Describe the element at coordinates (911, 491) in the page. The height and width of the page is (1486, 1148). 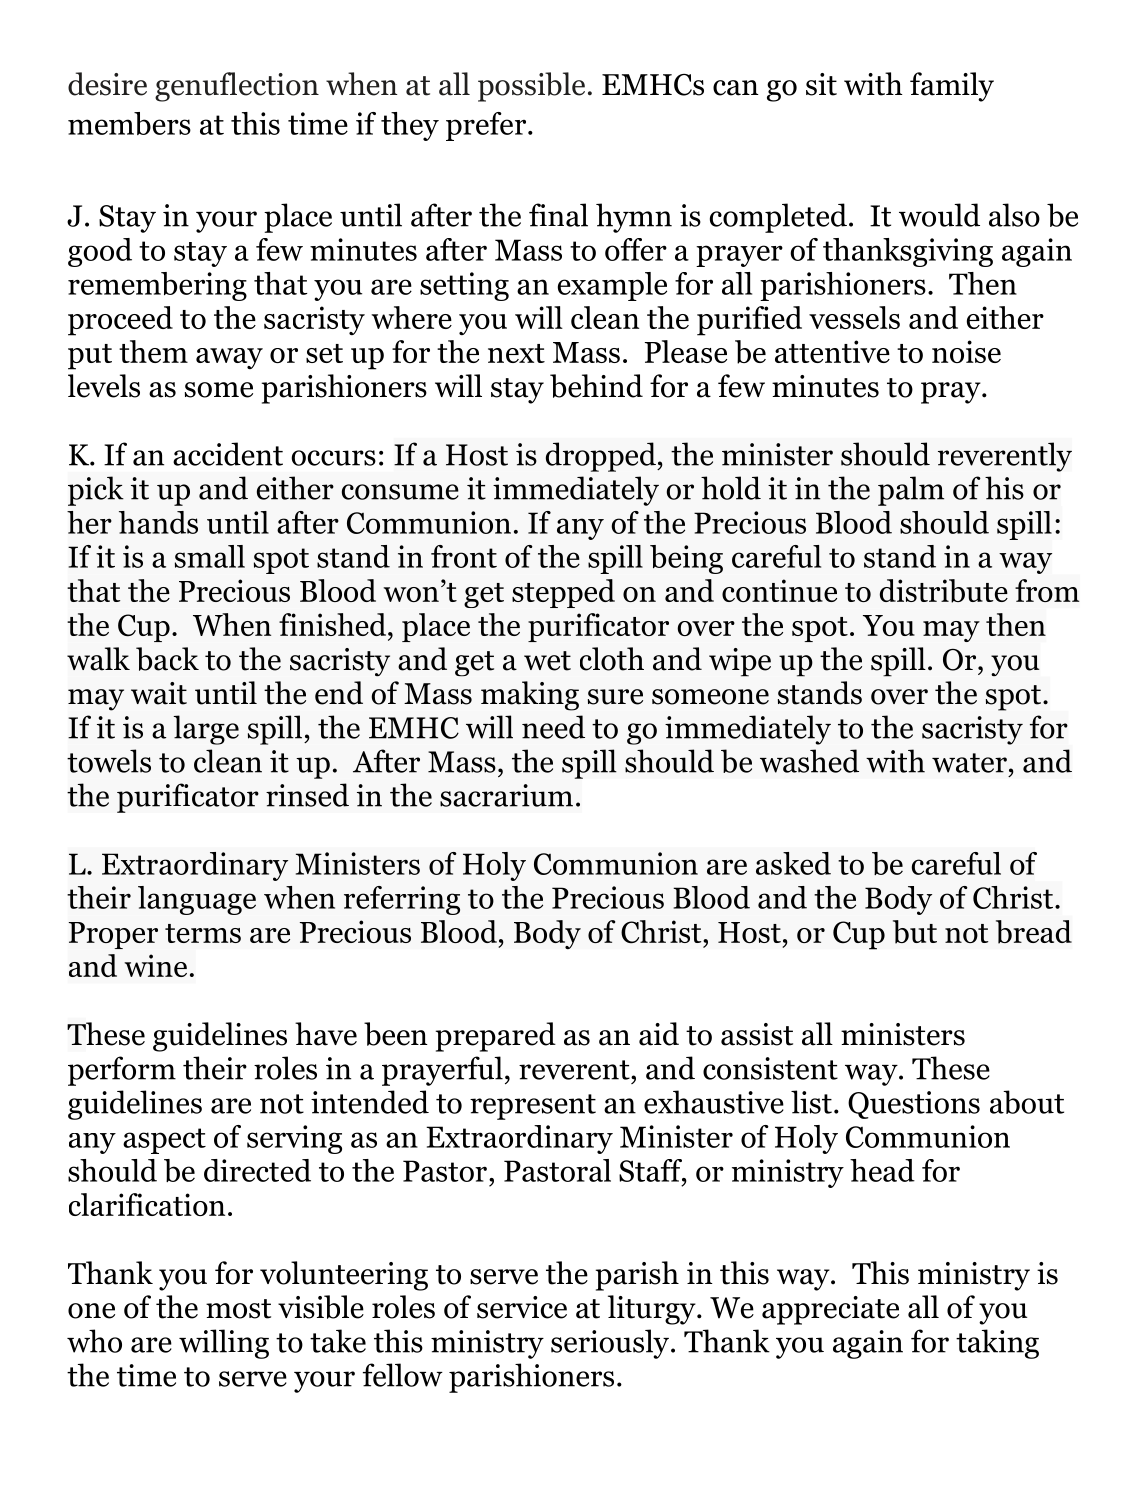
I see `palm` at that location.
